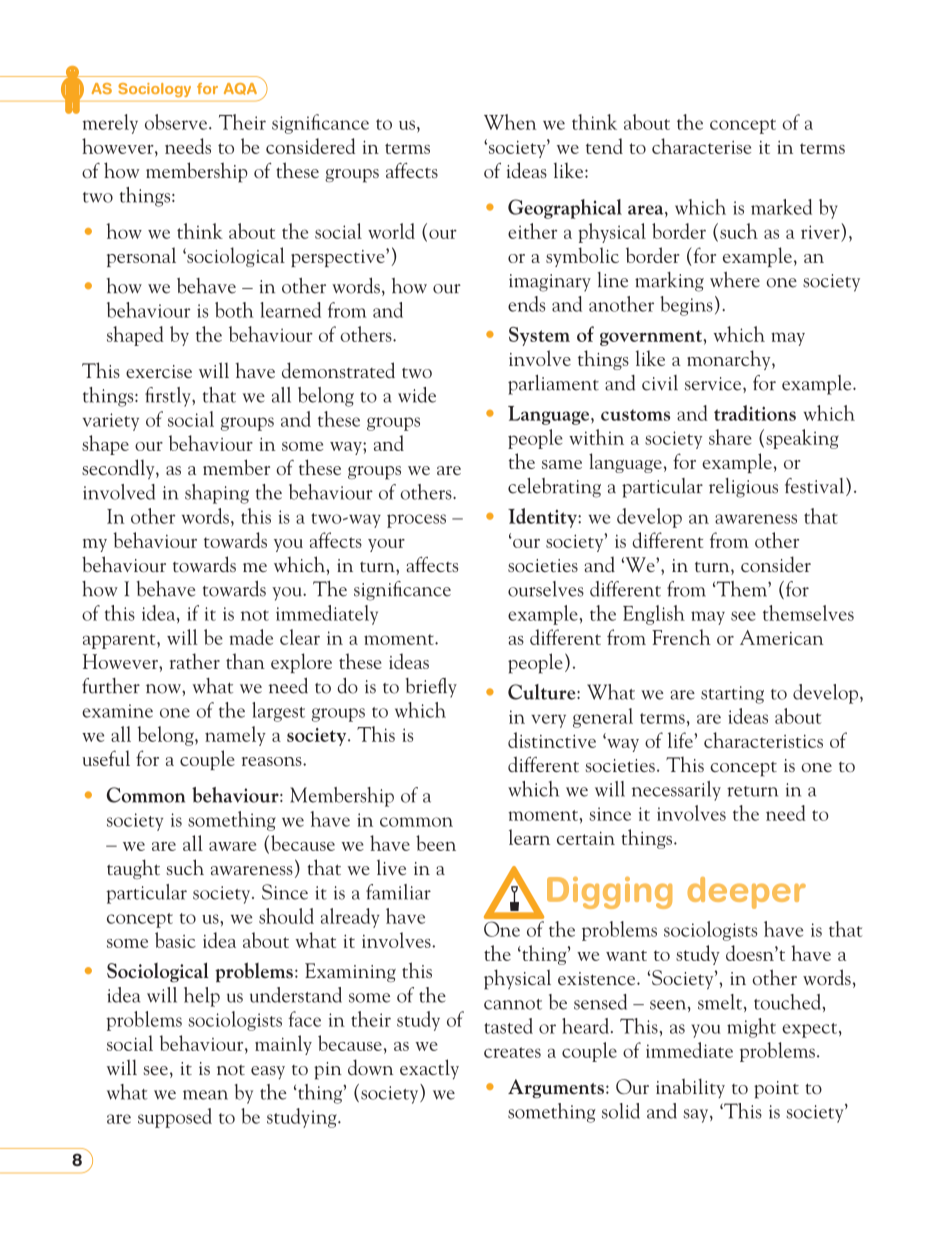 This page has height=1237, width=952. Describe the element at coordinates (176, 122) in the page. I see `observe` at that location.
